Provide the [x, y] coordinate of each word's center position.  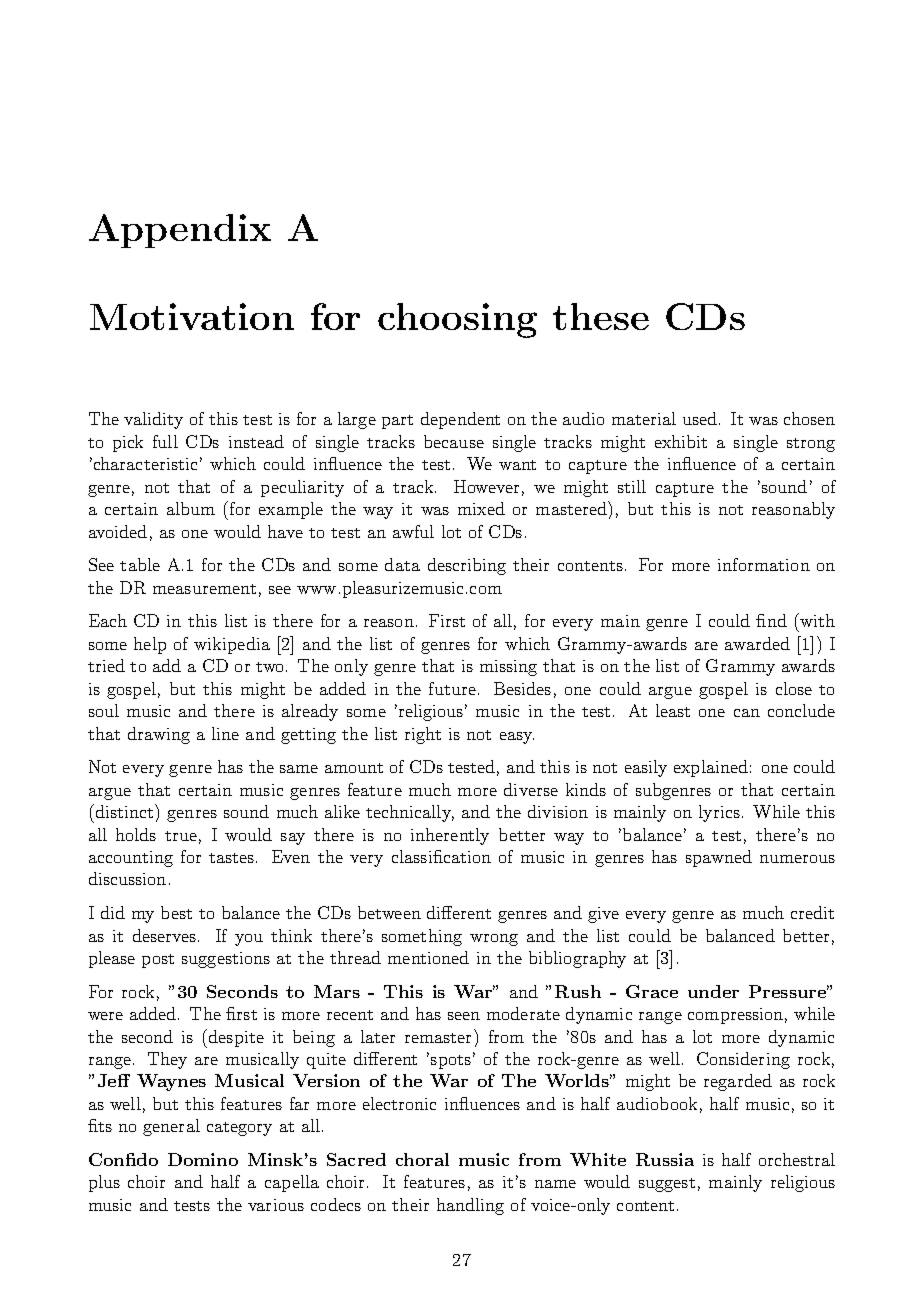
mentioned [428, 957]
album [191, 508]
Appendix [180, 231]
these [601, 316]
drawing [159, 735]
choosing [457, 320]
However [486, 486]
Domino [203, 1159]
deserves [166, 935]
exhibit [681, 441]
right [423, 735]
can [747, 713]
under [713, 991]
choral [422, 1159]
